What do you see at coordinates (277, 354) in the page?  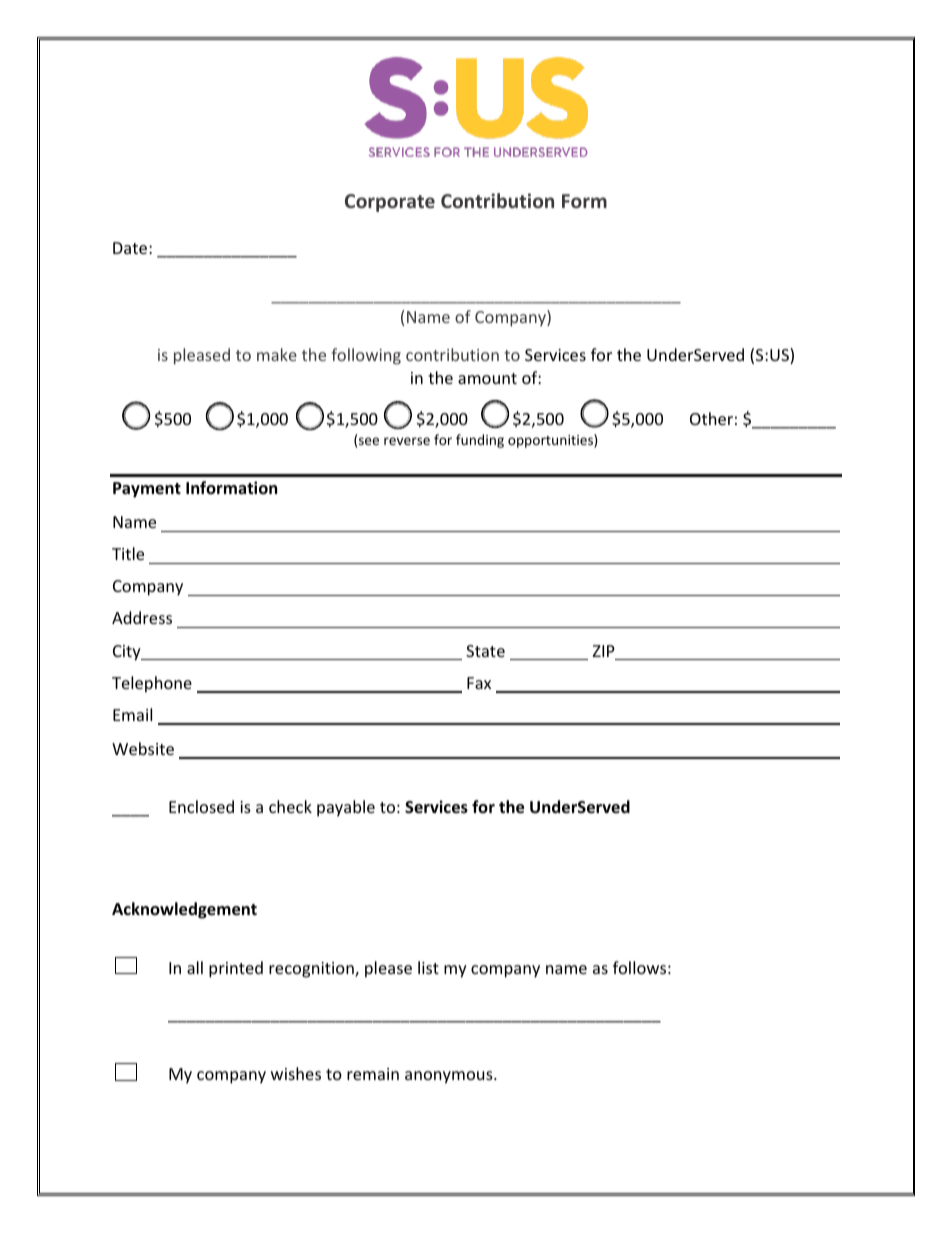 I see `make` at bounding box center [277, 354].
